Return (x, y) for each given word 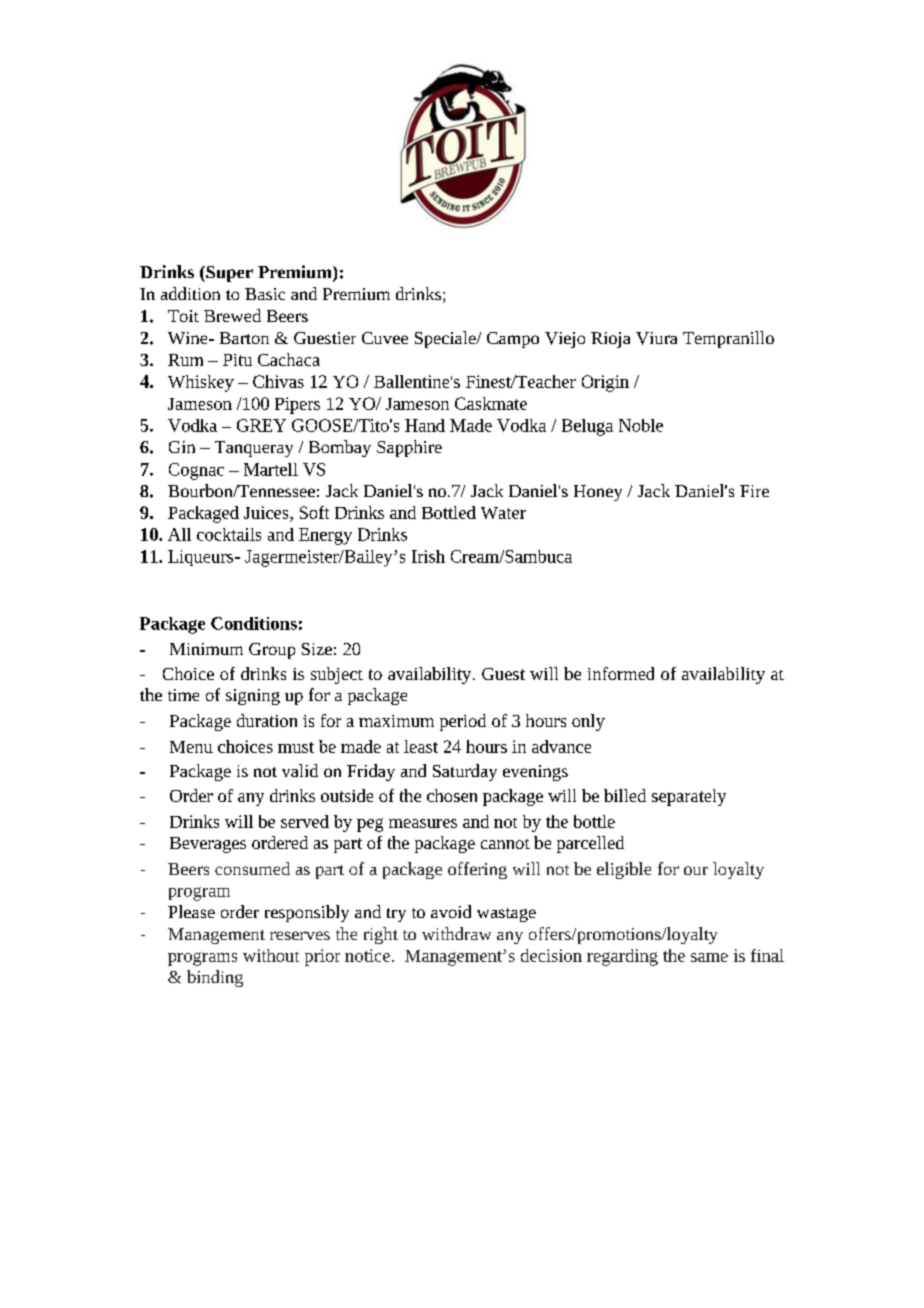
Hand (425, 425)
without (271, 955)
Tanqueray (254, 449)
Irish (428, 556)
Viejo (565, 340)
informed (621, 673)
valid (300, 770)
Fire (754, 491)
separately (689, 797)
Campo (513, 340)
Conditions (254, 623)
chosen (452, 795)
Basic (265, 294)
